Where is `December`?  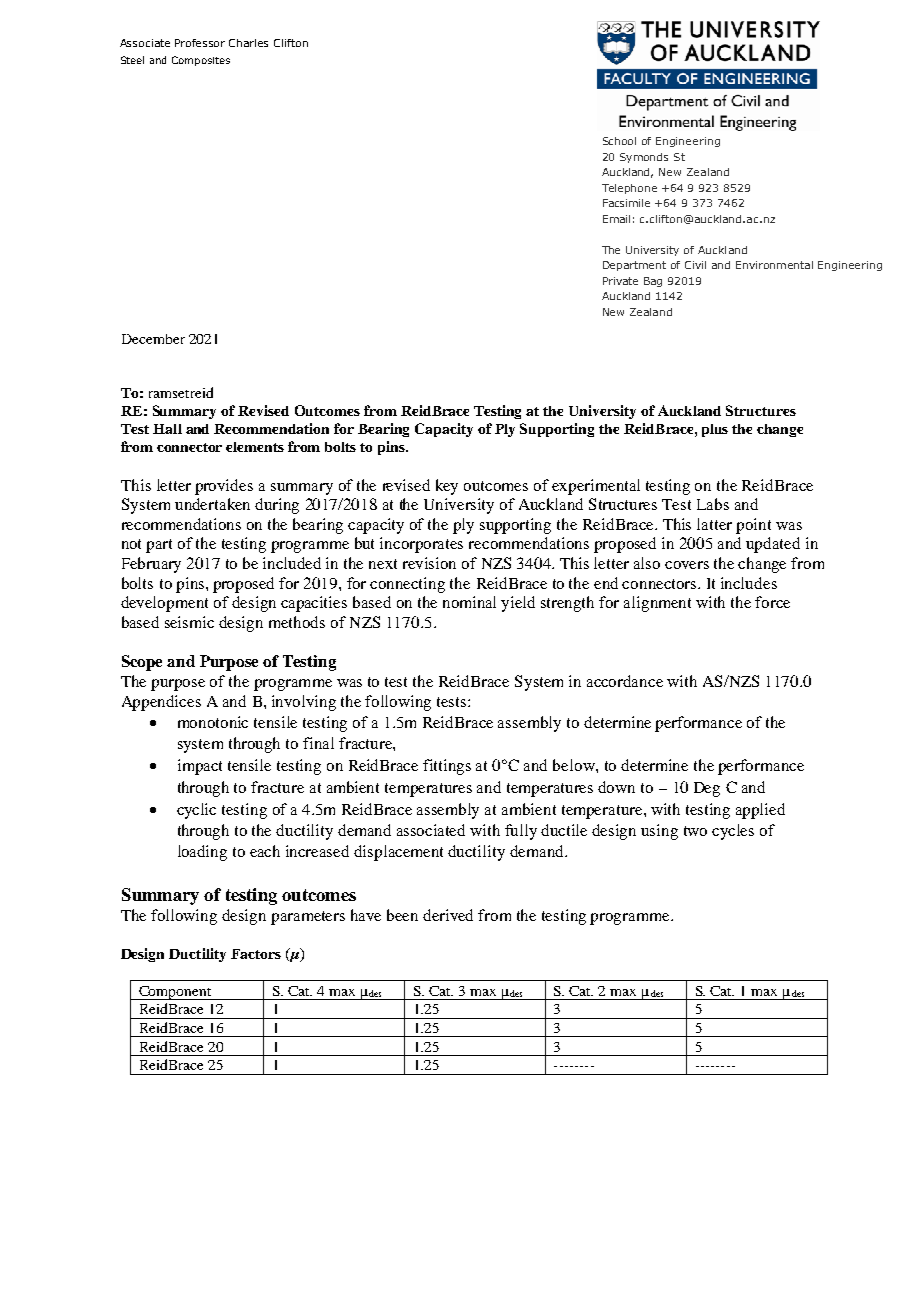
December is located at coordinates (153, 339).
